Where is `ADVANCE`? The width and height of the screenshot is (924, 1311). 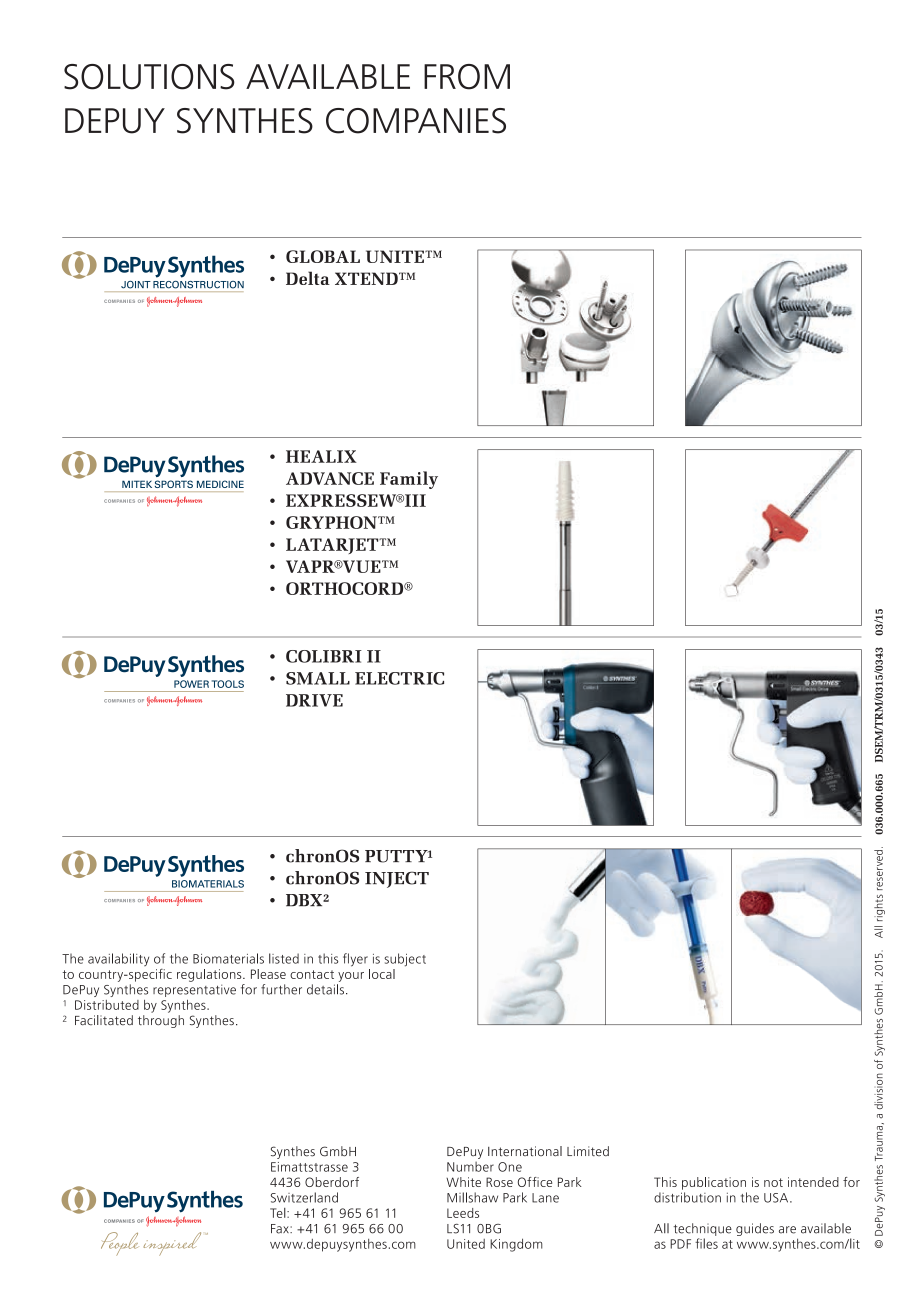 ADVANCE is located at coordinates (330, 478).
